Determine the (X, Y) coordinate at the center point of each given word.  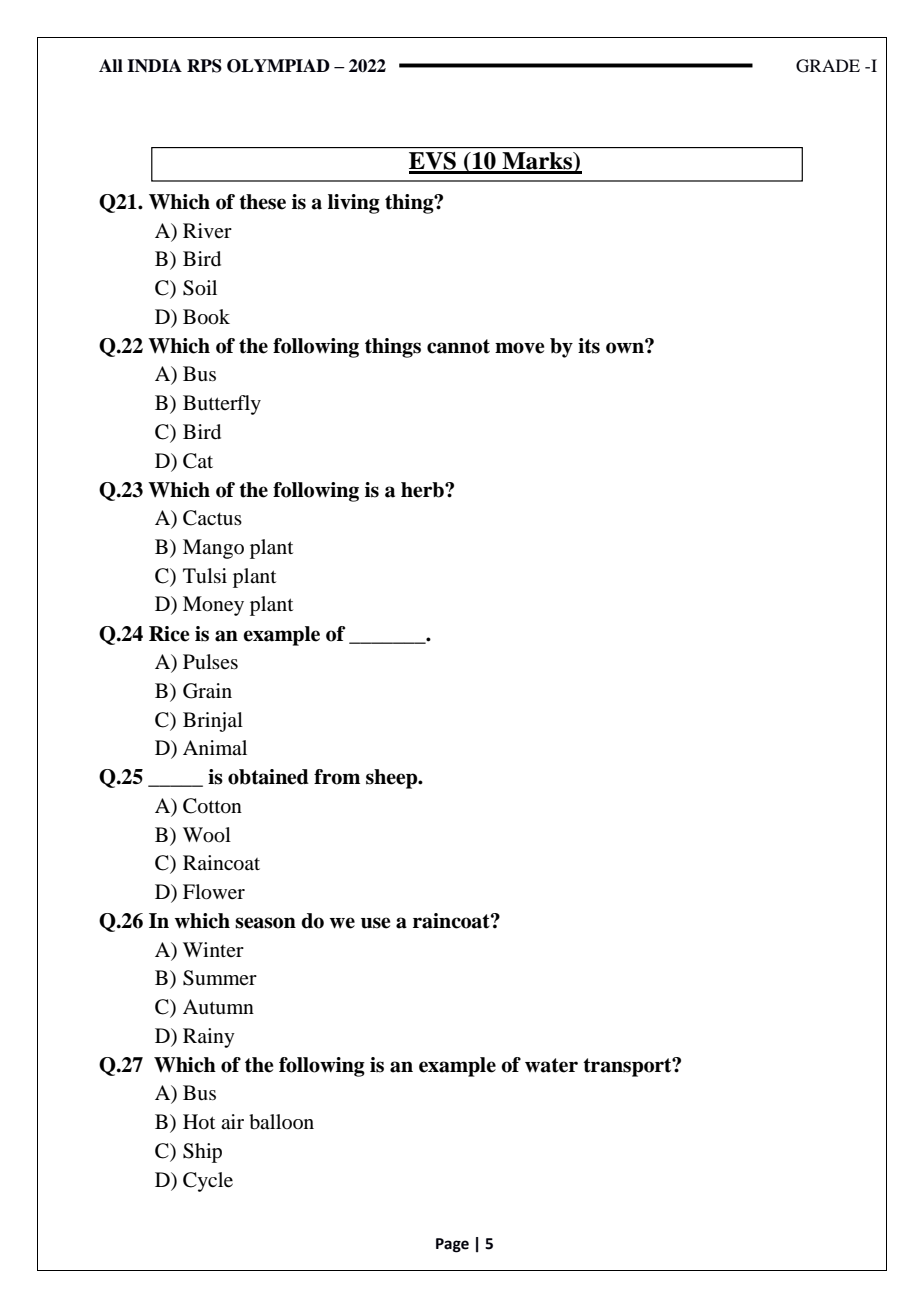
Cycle (208, 1182)
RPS (204, 66)
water (551, 1065)
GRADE (828, 66)
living (354, 204)
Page (452, 1245)
